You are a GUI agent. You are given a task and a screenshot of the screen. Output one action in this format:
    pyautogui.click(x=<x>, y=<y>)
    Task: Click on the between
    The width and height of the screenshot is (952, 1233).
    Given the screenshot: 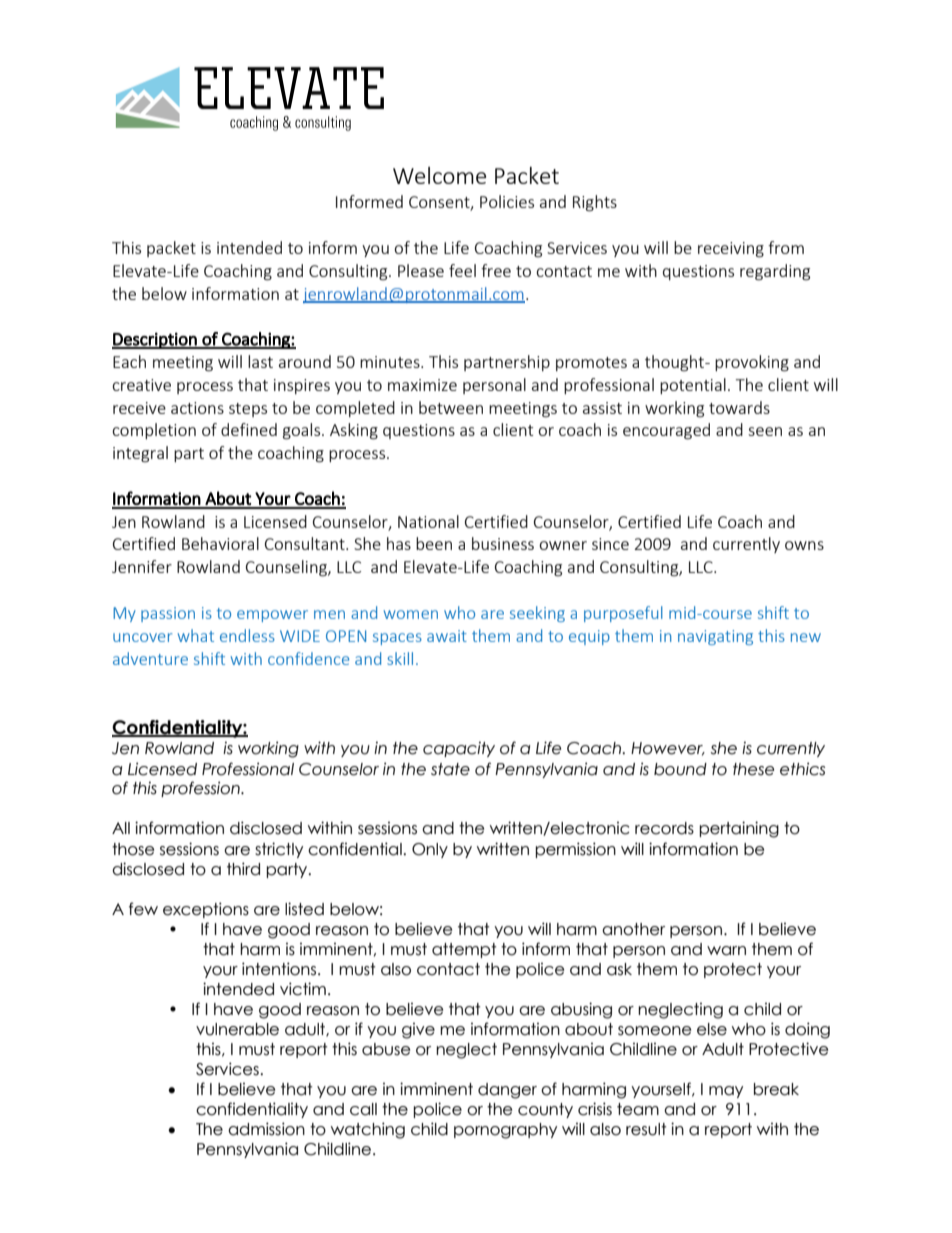 What is the action you would take?
    pyautogui.click(x=451, y=407)
